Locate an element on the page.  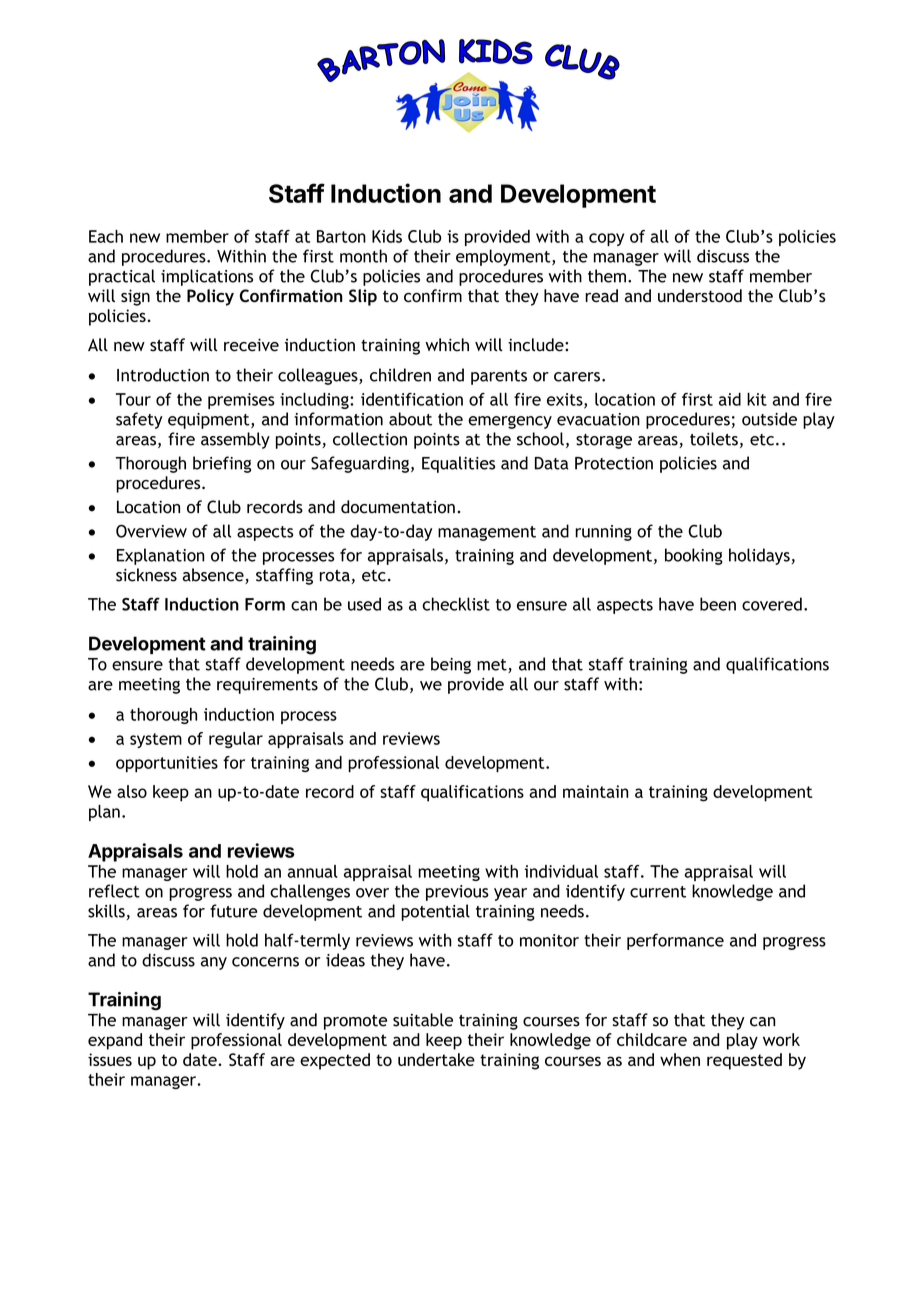
employment is located at coordinates (504, 257).
